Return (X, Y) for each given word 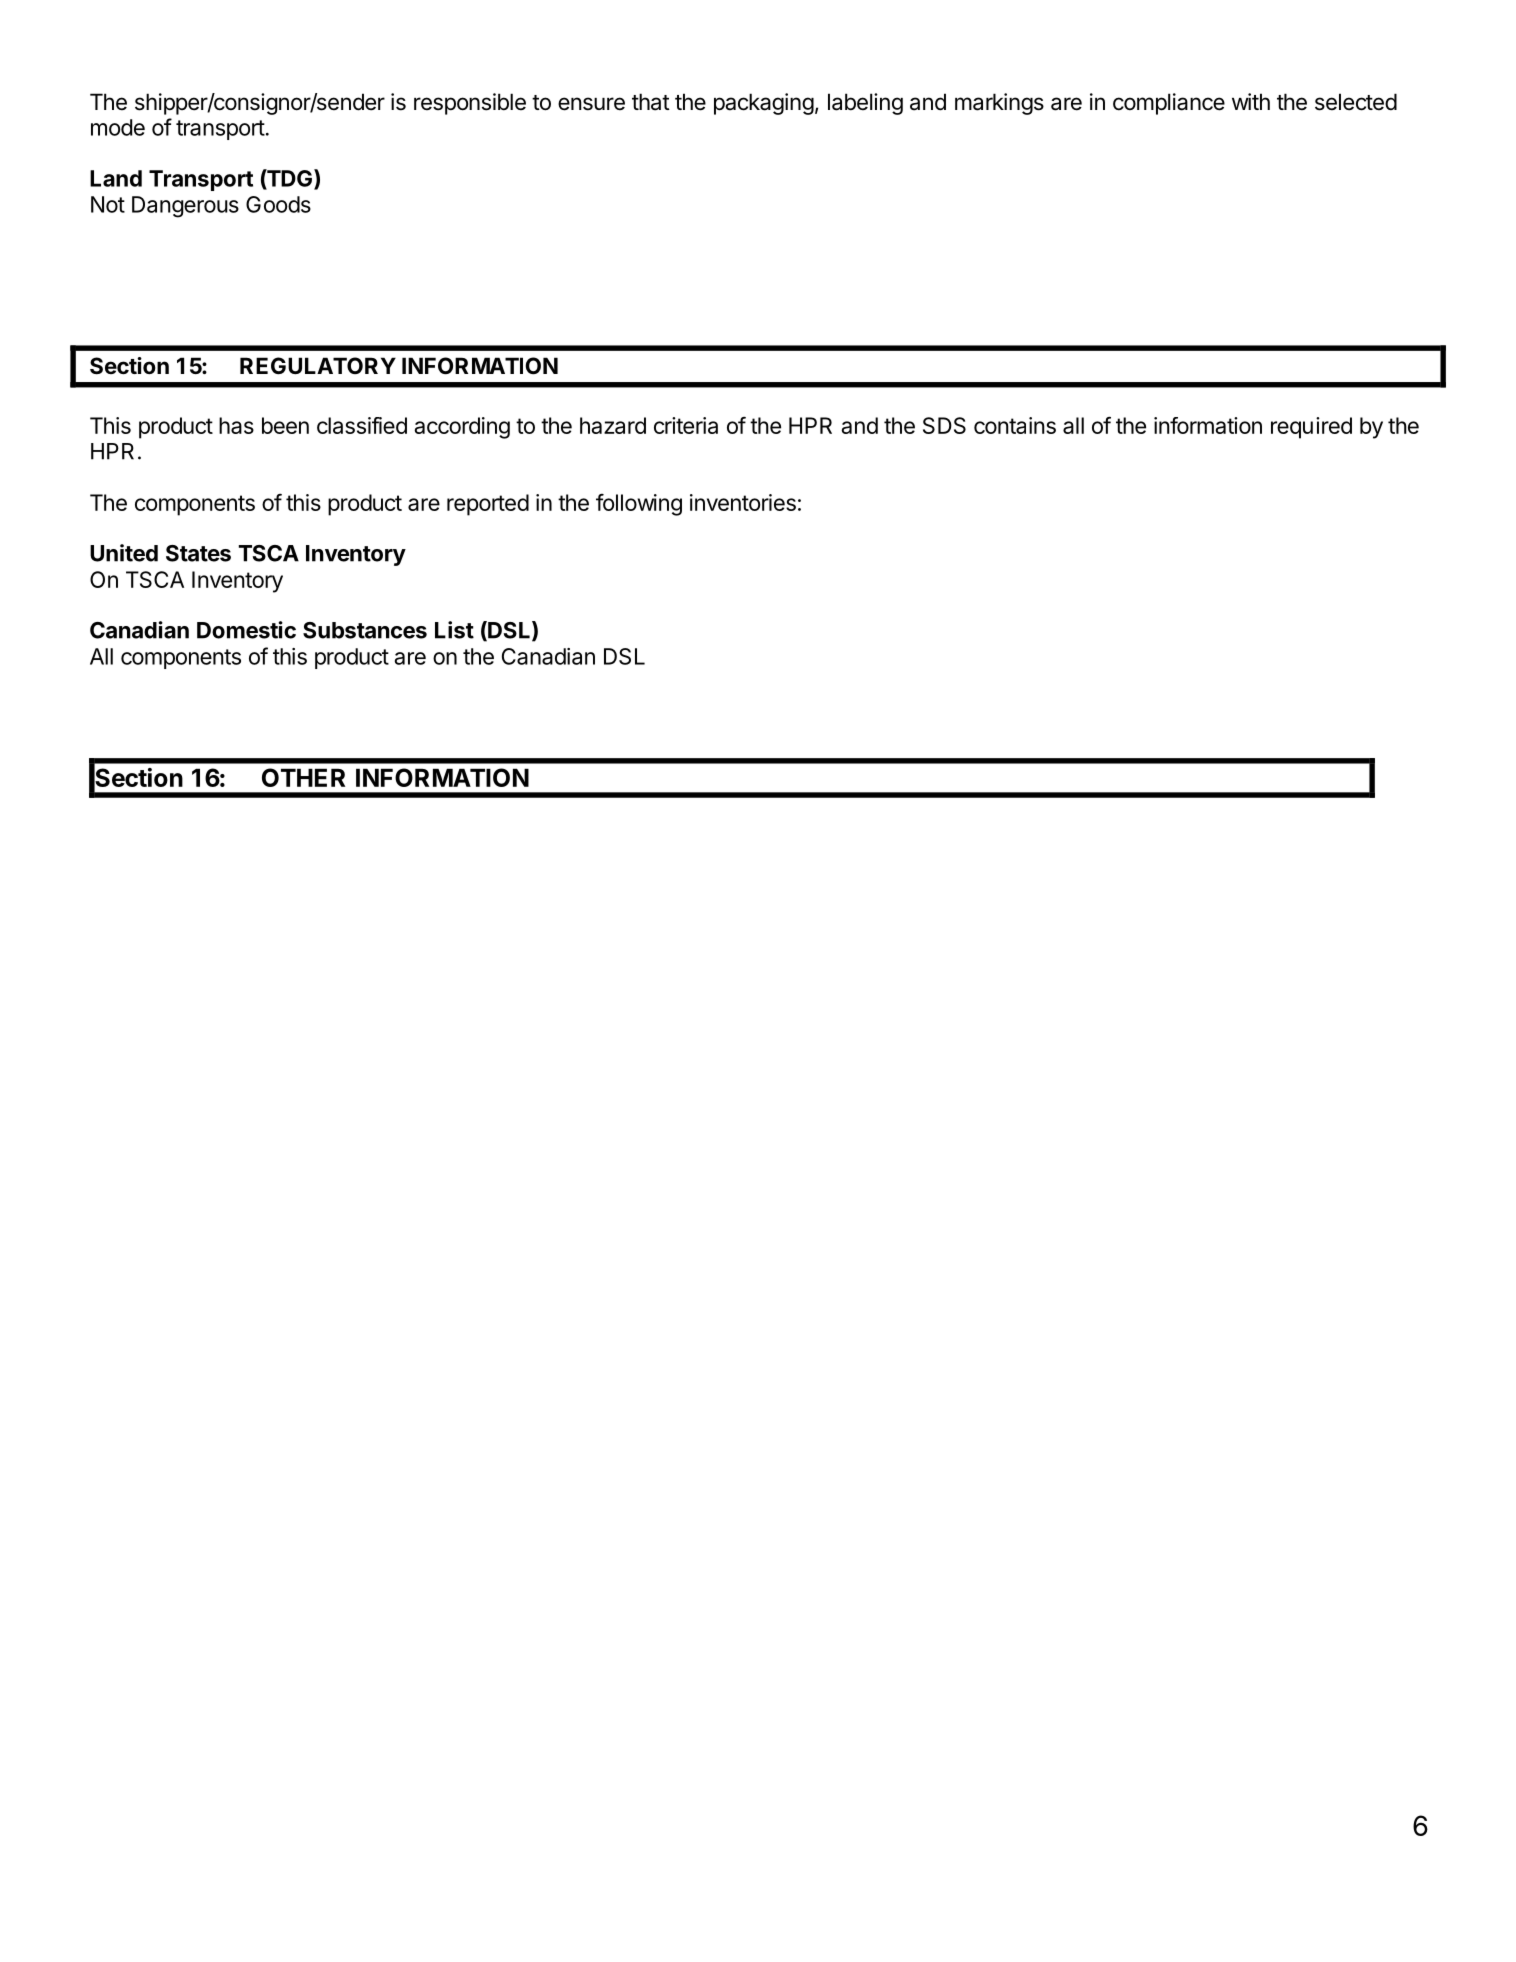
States (198, 553)
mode (118, 127)
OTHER (303, 777)
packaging (764, 104)
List (454, 630)
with (1251, 101)
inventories (743, 502)
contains (1015, 425)
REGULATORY (318, 366)
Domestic (246, 630)
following (639, 505)
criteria (686, 425)
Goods (278, 204)
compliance (1169, 104)
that (651, 102)
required (1311, 428)
